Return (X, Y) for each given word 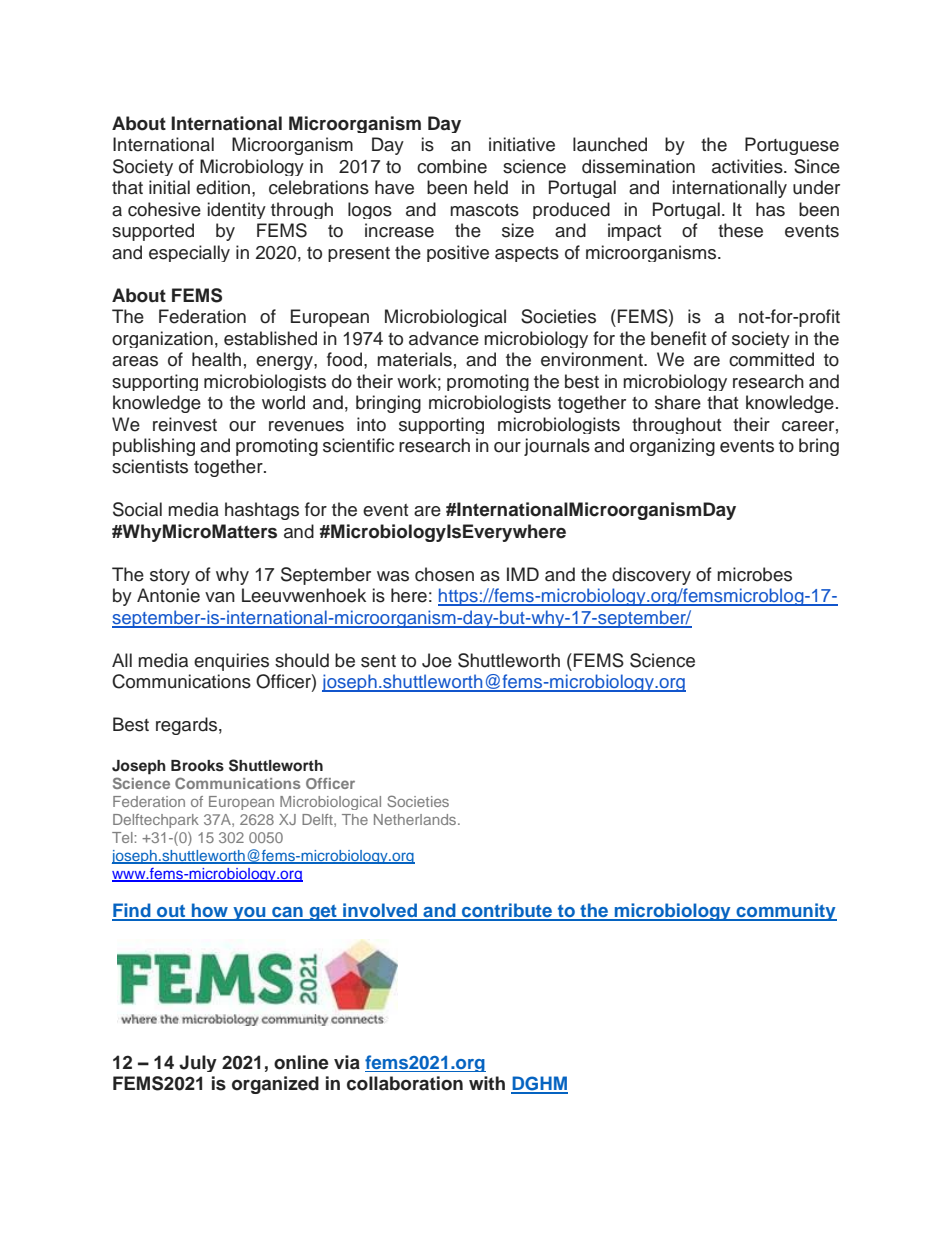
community (785, 912)
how (210, 911)
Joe (437, 660)
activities (748, 166)
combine (452, 166)
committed (771, 359)
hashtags (262, 511)
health (216, 359)
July (198, 1063)
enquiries (231, 662)
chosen (444, 574)
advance (444, 338)
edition (223, 187)
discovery (651, 576)
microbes (754, 574)
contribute (507, 911)
